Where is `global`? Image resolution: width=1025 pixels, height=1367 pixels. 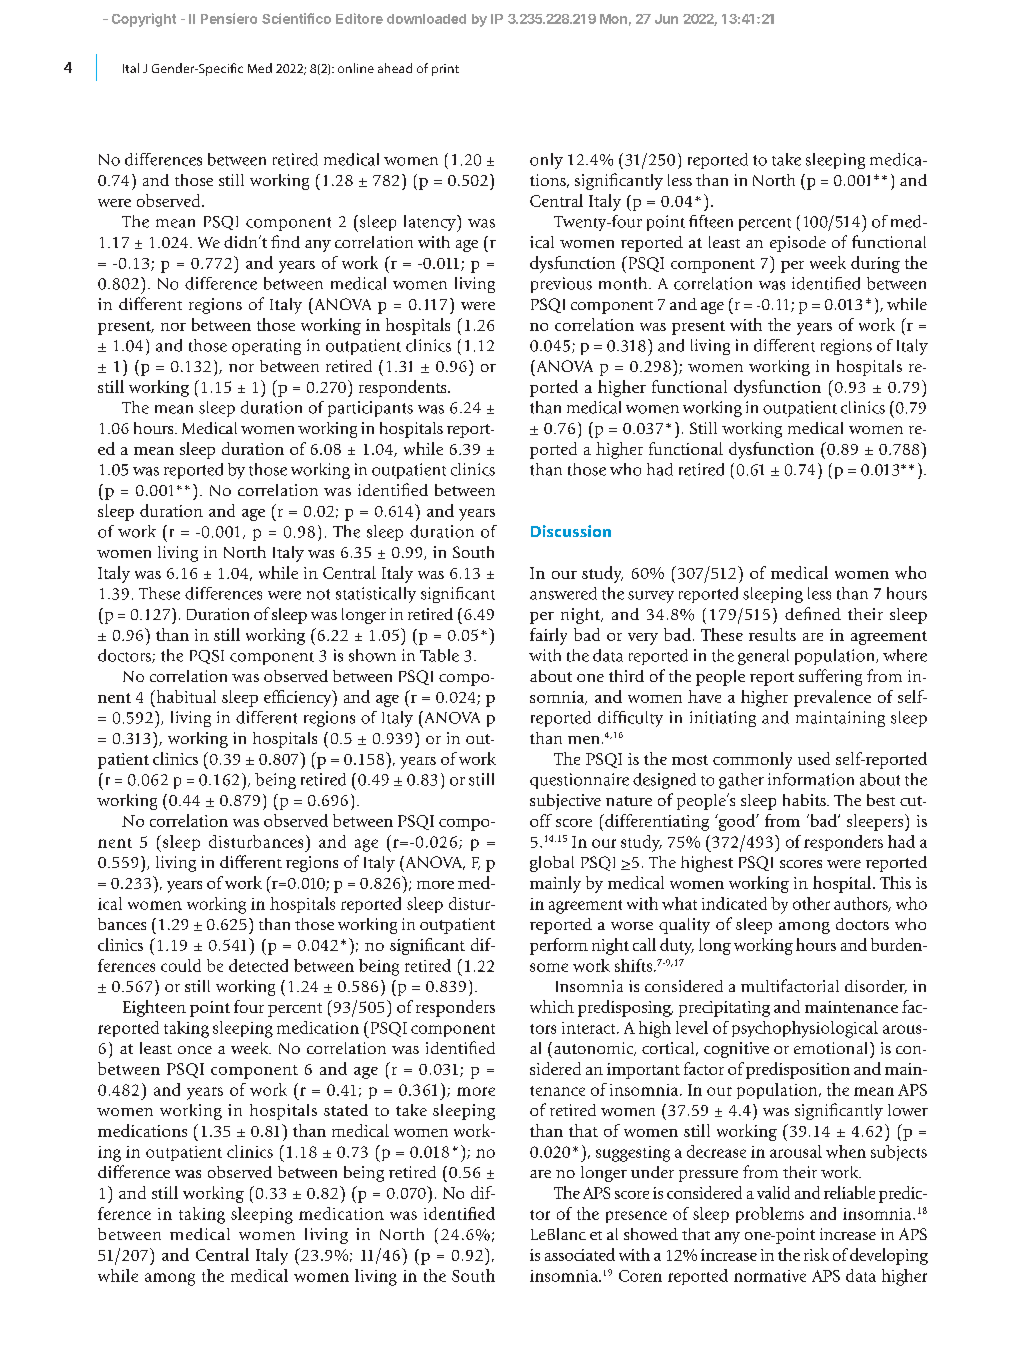
global is located at coordinates (552, 864).
